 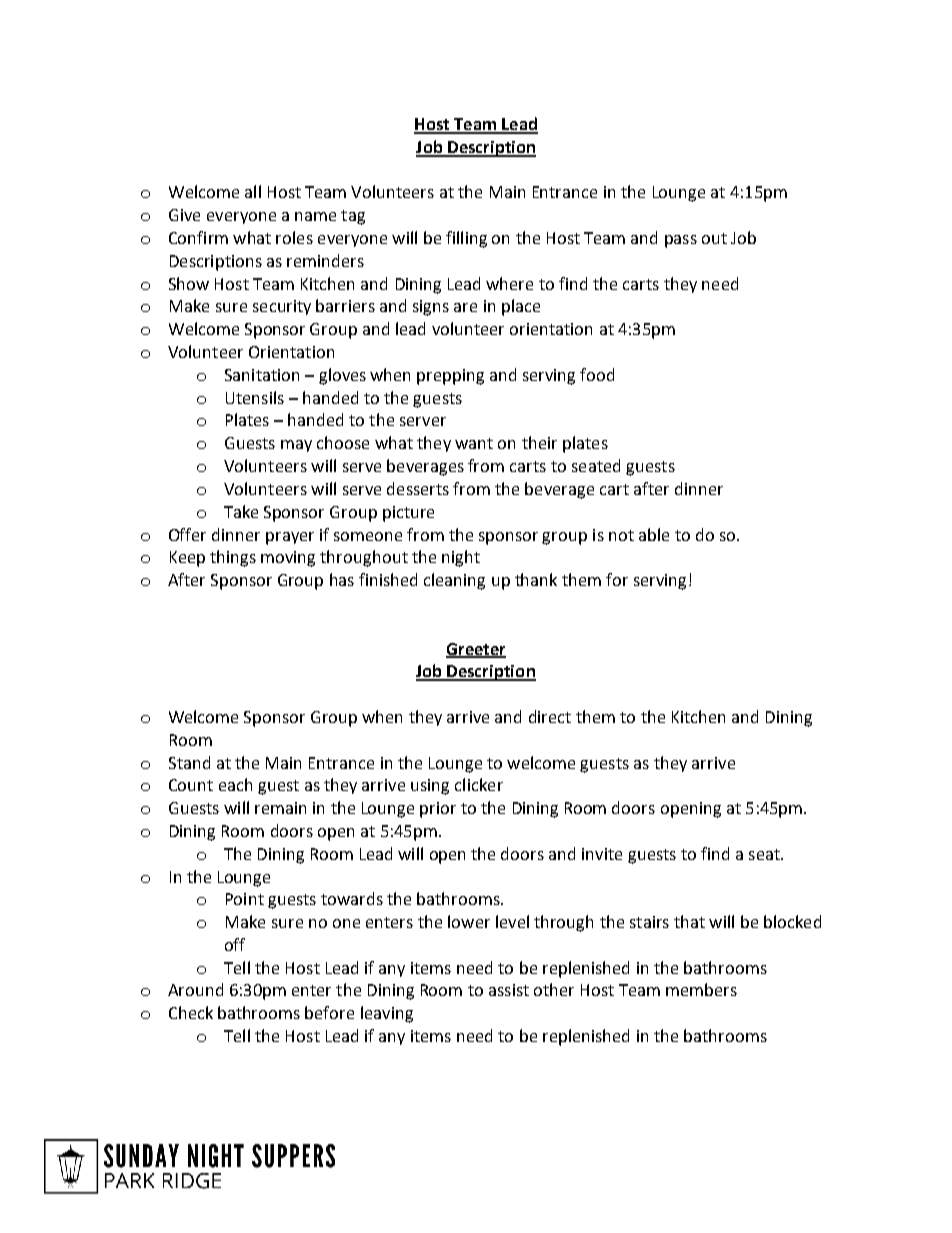 I want to click on able, so click(x=654, y=534).
